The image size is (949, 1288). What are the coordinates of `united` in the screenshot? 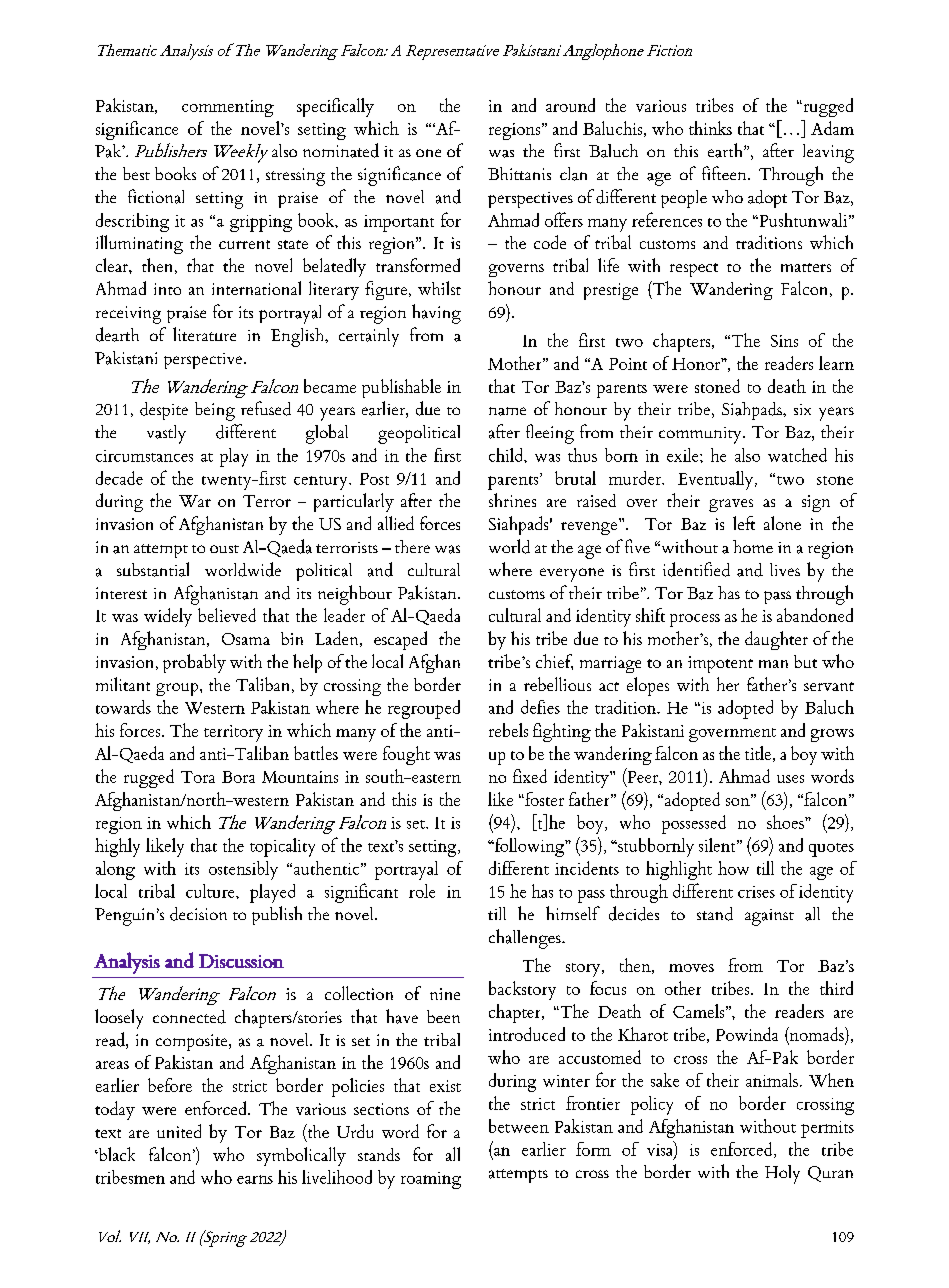 It's located at (179, 1131).
